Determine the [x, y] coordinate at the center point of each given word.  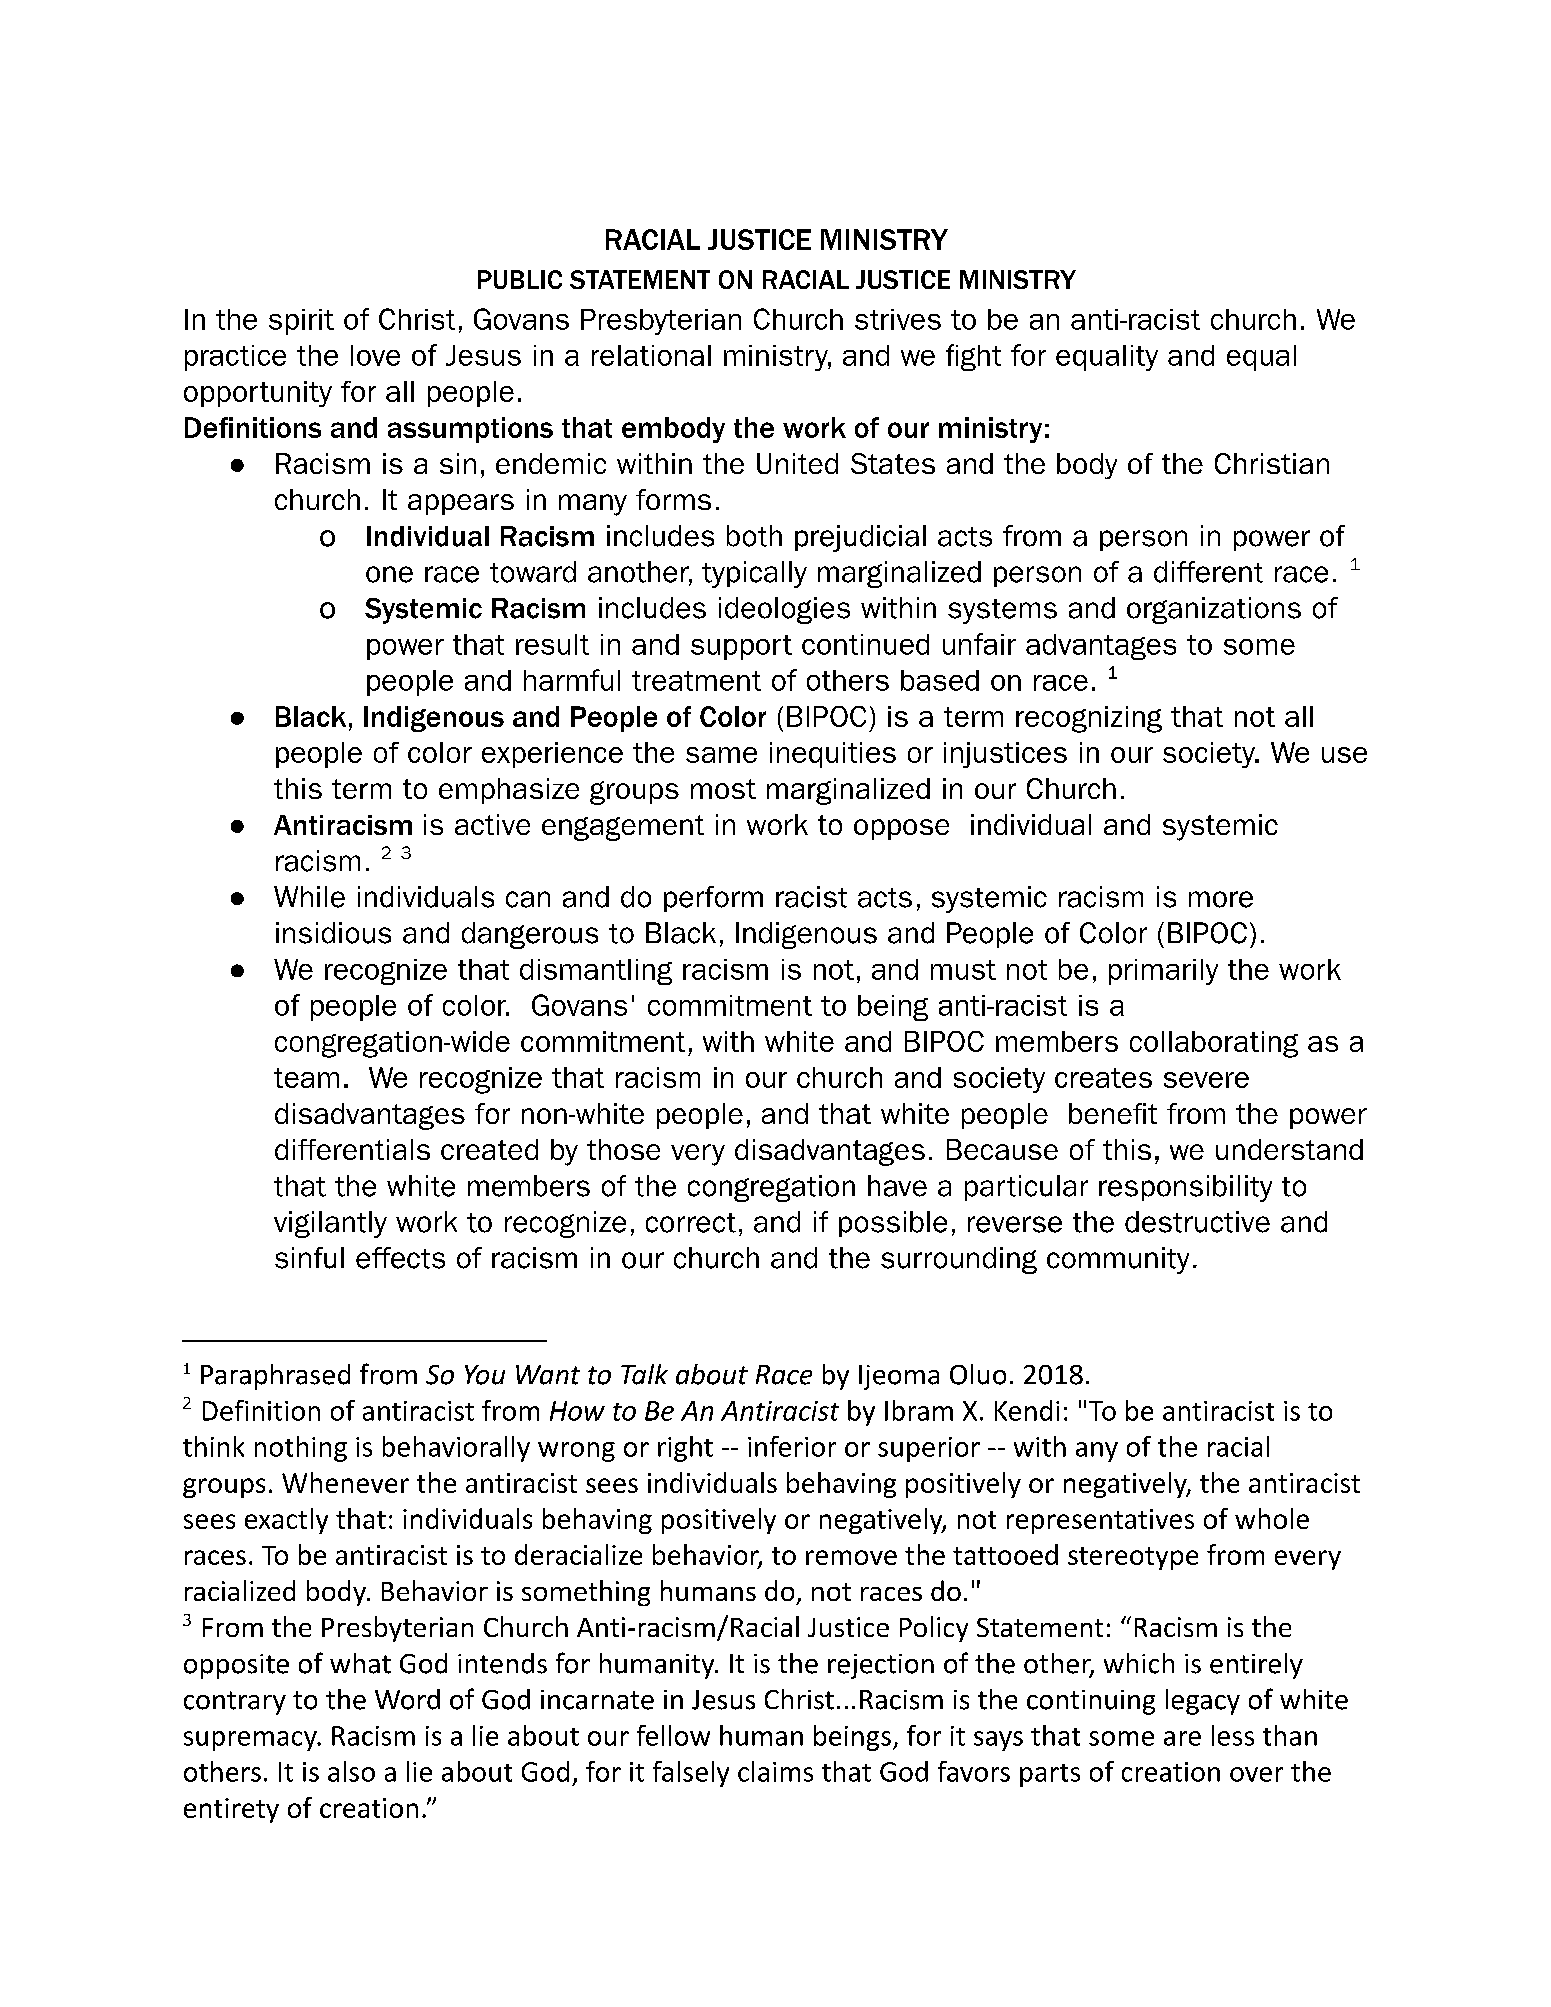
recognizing [1089, 719]
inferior [792, 1446]
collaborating [1214, 1044]
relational [651, 355]
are [1182, 1738]
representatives [1100, 1521]
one [389, 574]
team [306, 1078]
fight [973, 357]
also [351, 1771]
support [741, 647]
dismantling [596, 972]
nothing [301, 1449]
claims [775, 1771]
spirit [301, 322]
